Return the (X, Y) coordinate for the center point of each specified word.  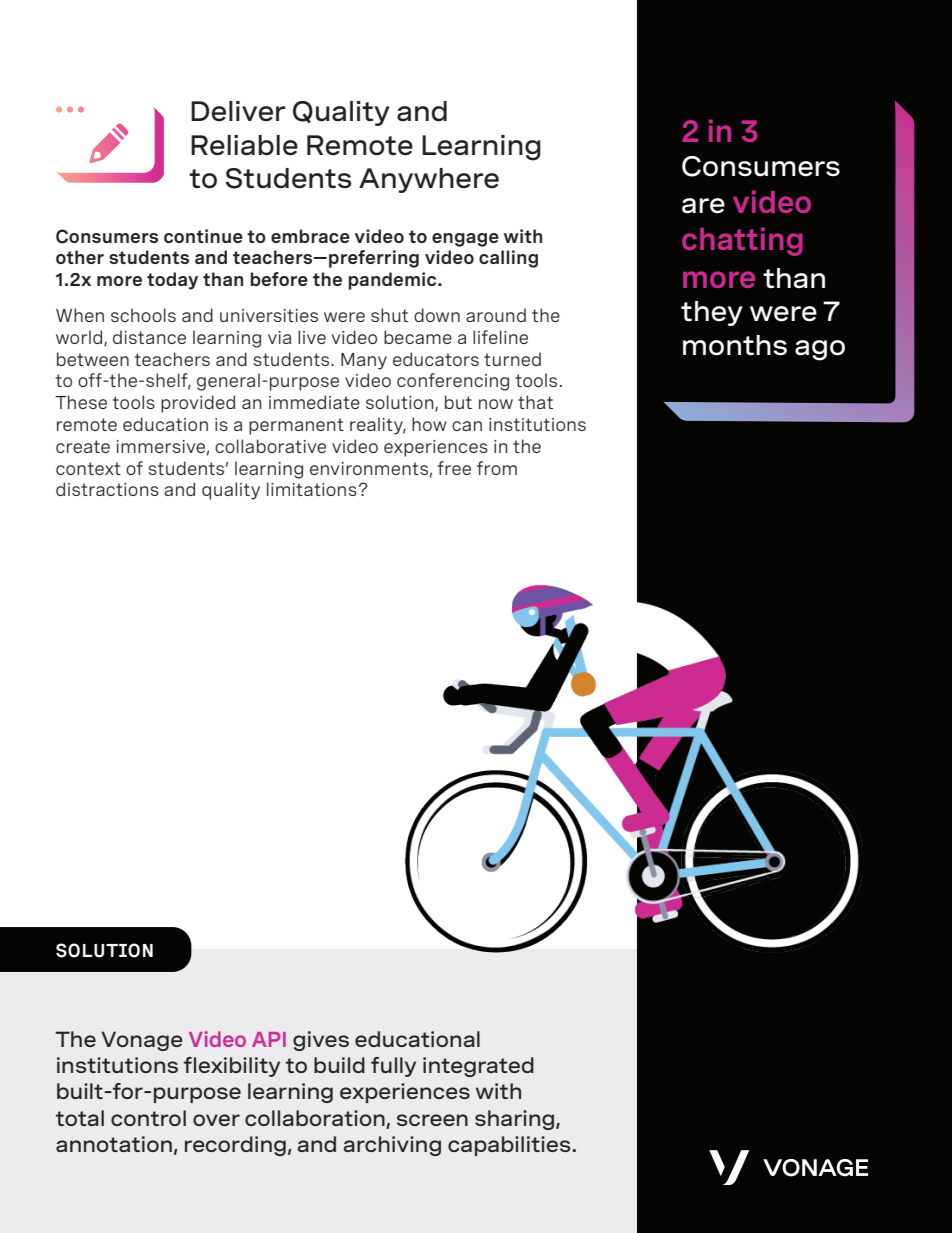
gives (321, 1041)
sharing (516, 1120)
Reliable (244, 145)
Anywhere (429, 180)
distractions (107, 489)
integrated (478, 1067)
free (454, 468)
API (269, 1039)
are (703, 206)
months (735, 345)
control (148, 1118)
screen (432, 1120)
